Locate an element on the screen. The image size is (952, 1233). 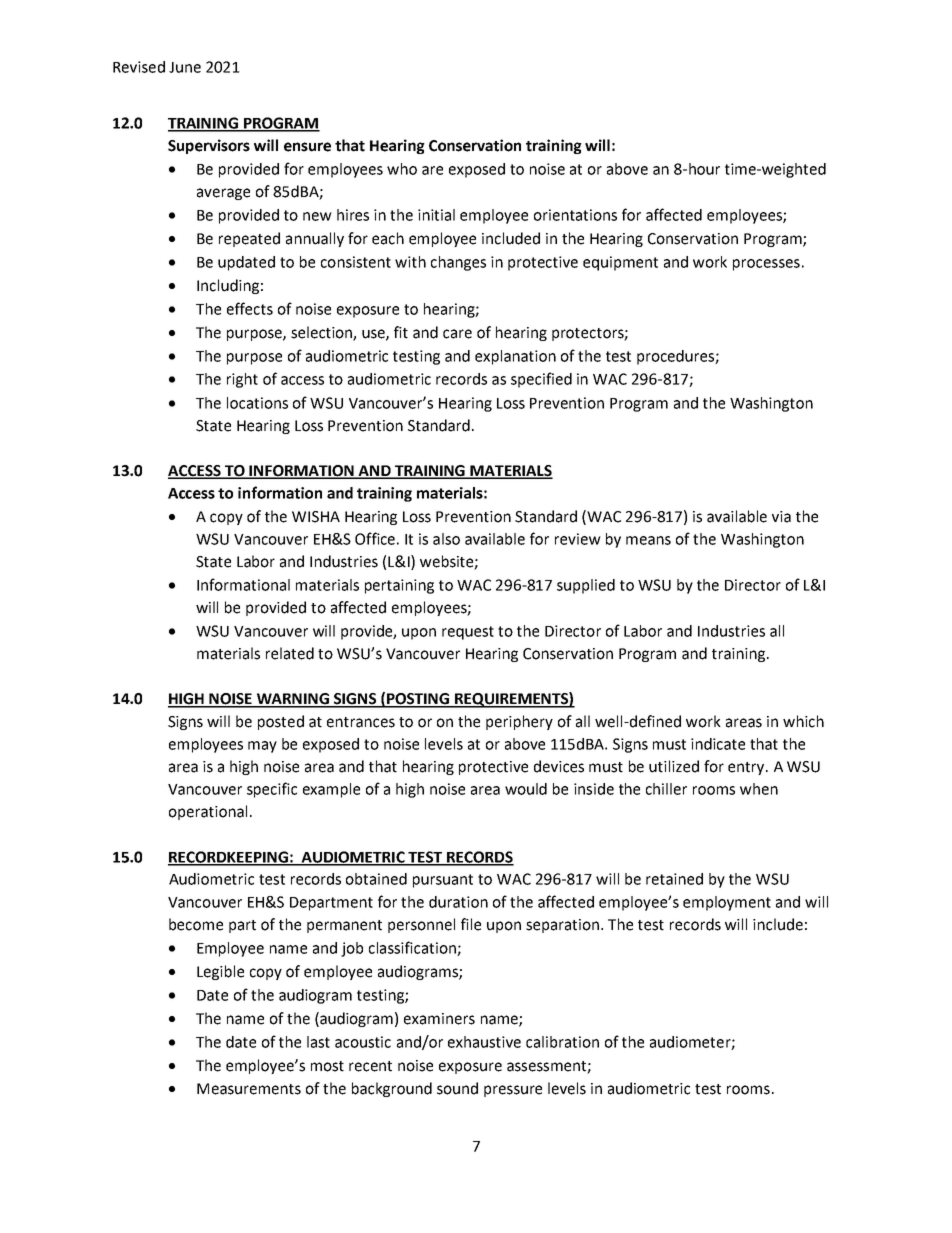
calibration is located at coordinates (562, 1042).
